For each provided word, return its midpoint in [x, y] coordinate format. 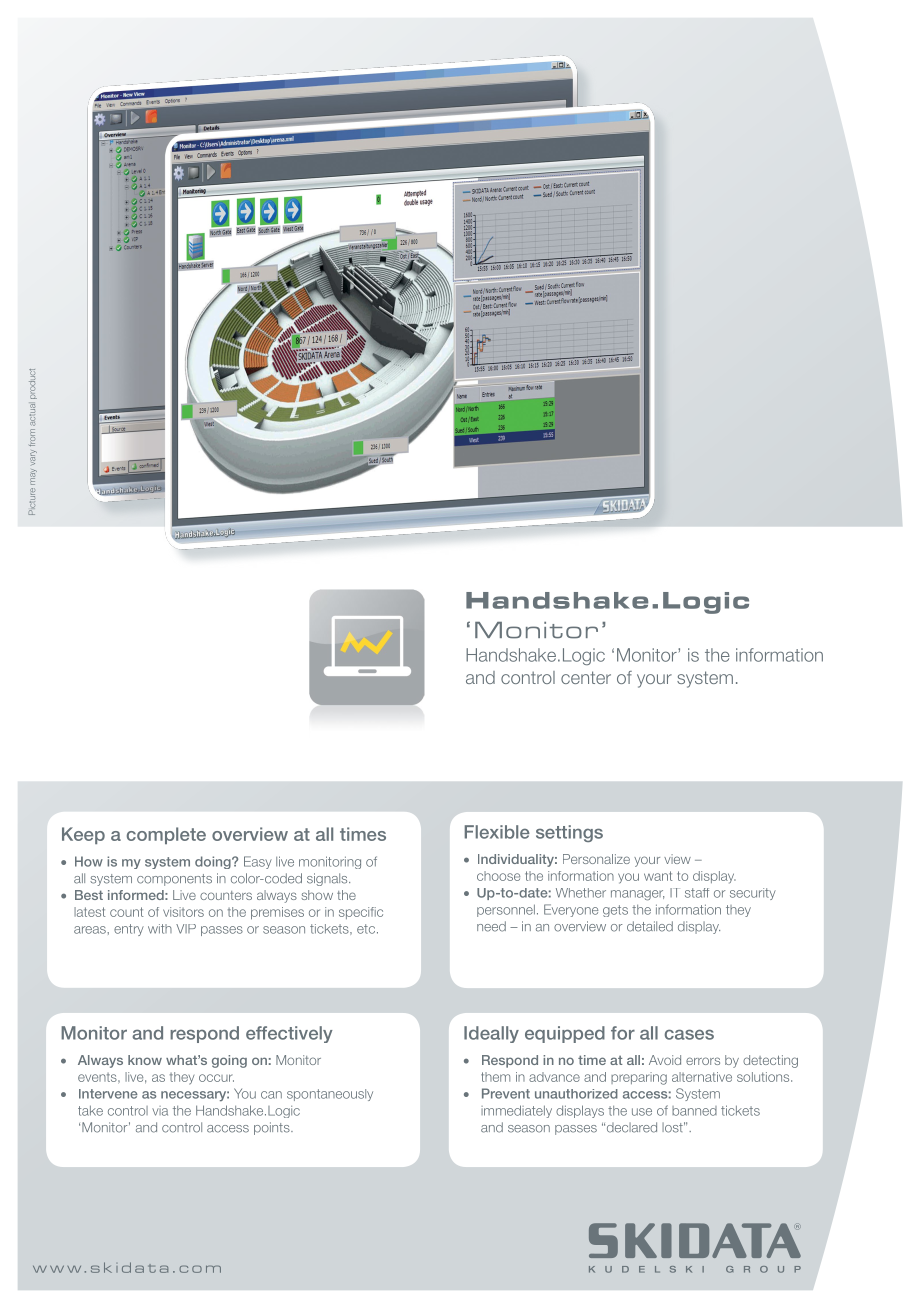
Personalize [596, 859]
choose [498, 876]
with [160, 929]
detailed [650, 926]
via [160, 1111]
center [586, 677]
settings [569, 833]
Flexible [497, 832]
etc [366, 929]
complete [166, 835]
